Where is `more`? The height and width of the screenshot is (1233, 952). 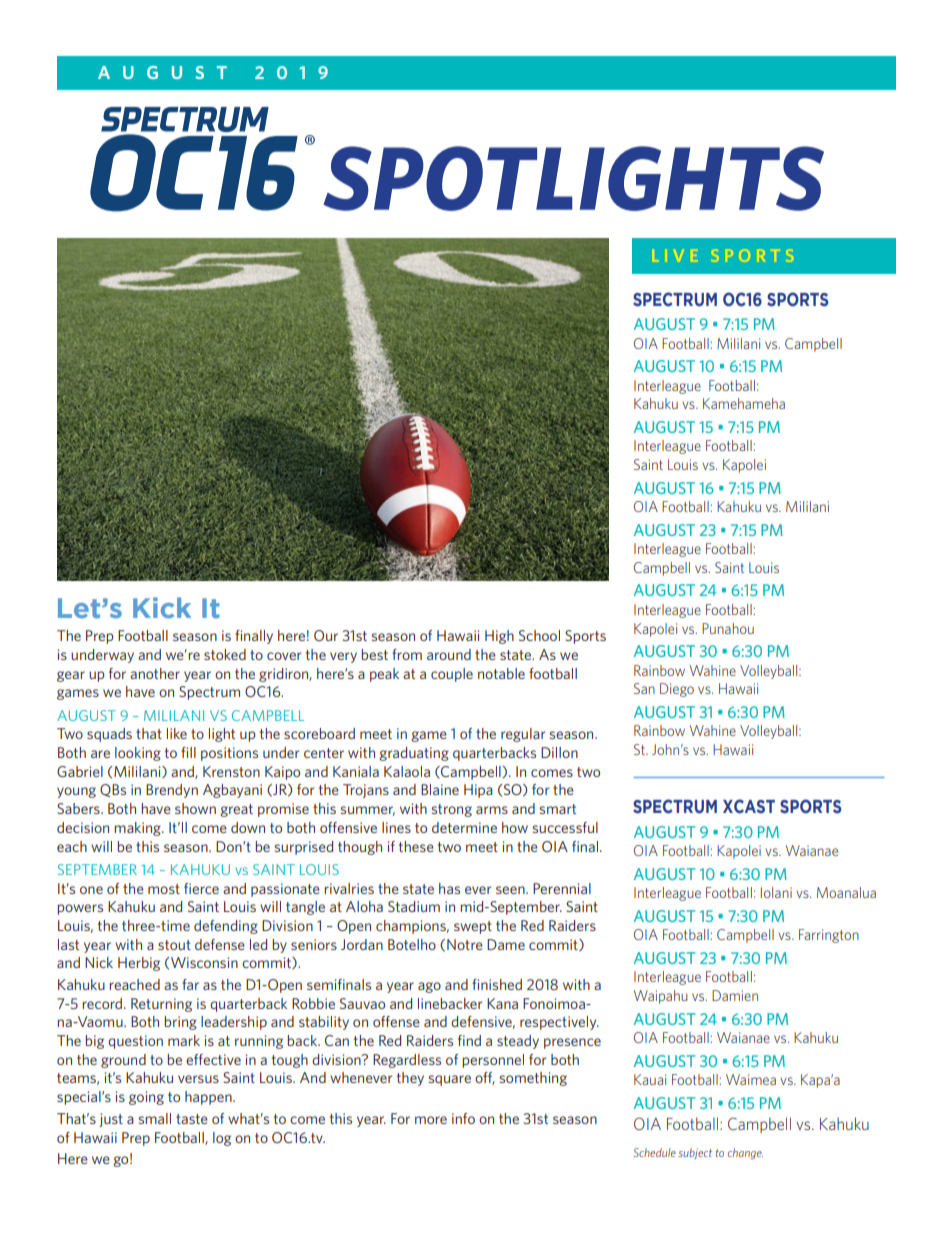 more is located at coordinates (431, 1120).
